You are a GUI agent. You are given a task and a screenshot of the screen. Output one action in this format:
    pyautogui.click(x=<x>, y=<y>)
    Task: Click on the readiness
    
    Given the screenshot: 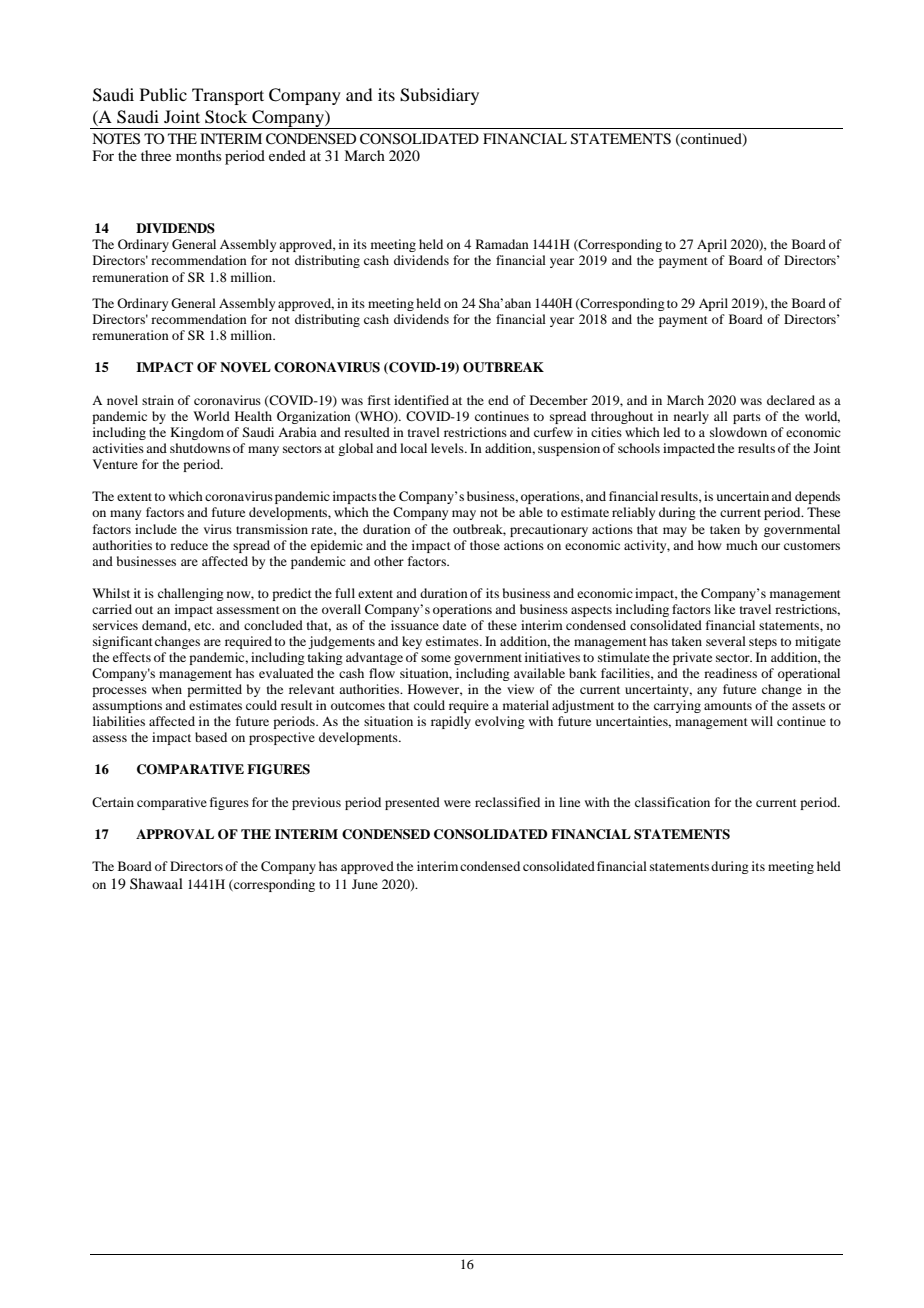 What is the action you would take?
    pyautogui.click(x=730, y=673)
